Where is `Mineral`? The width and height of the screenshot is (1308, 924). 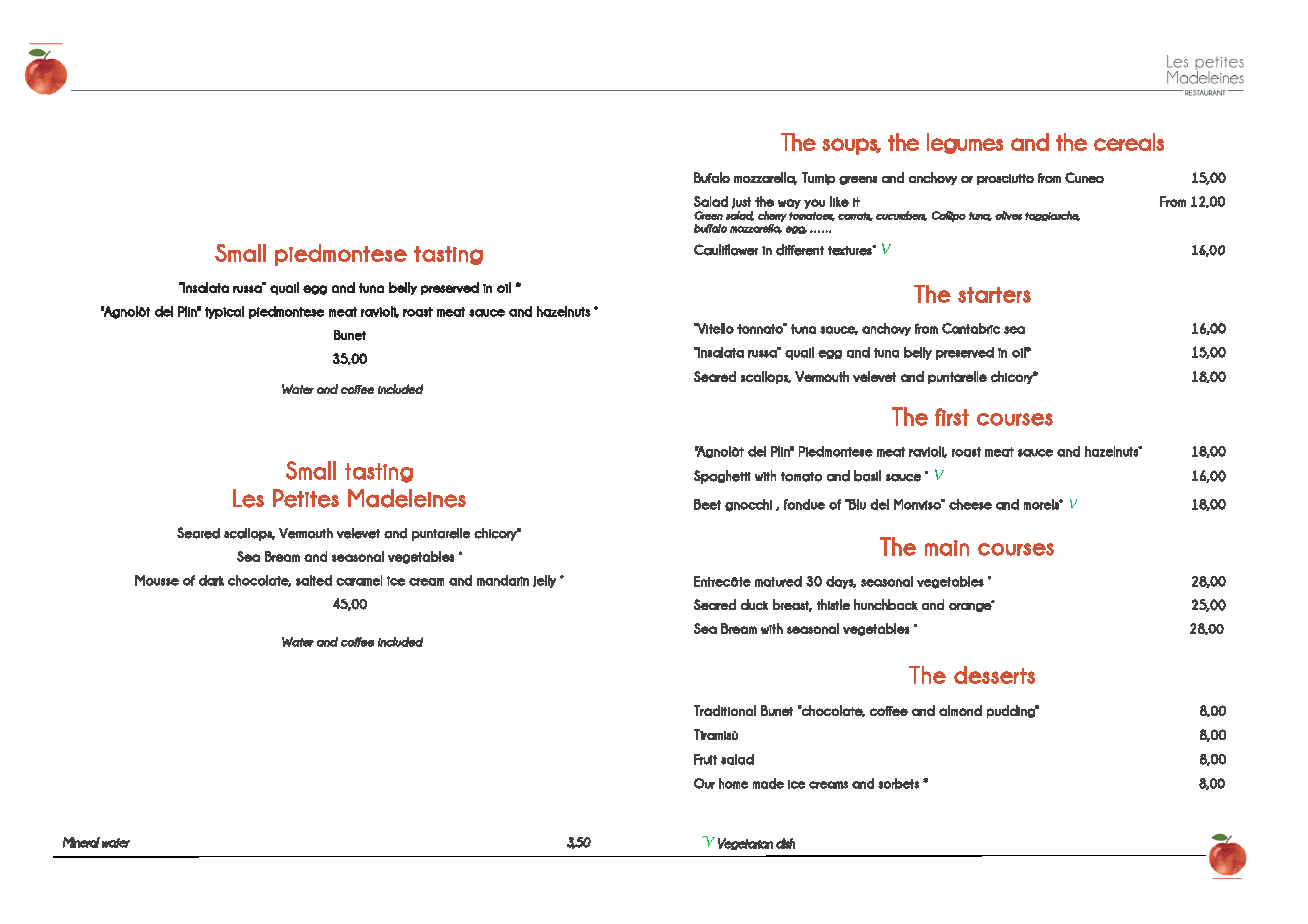 Mineral is located at coordinates (81, 842).
